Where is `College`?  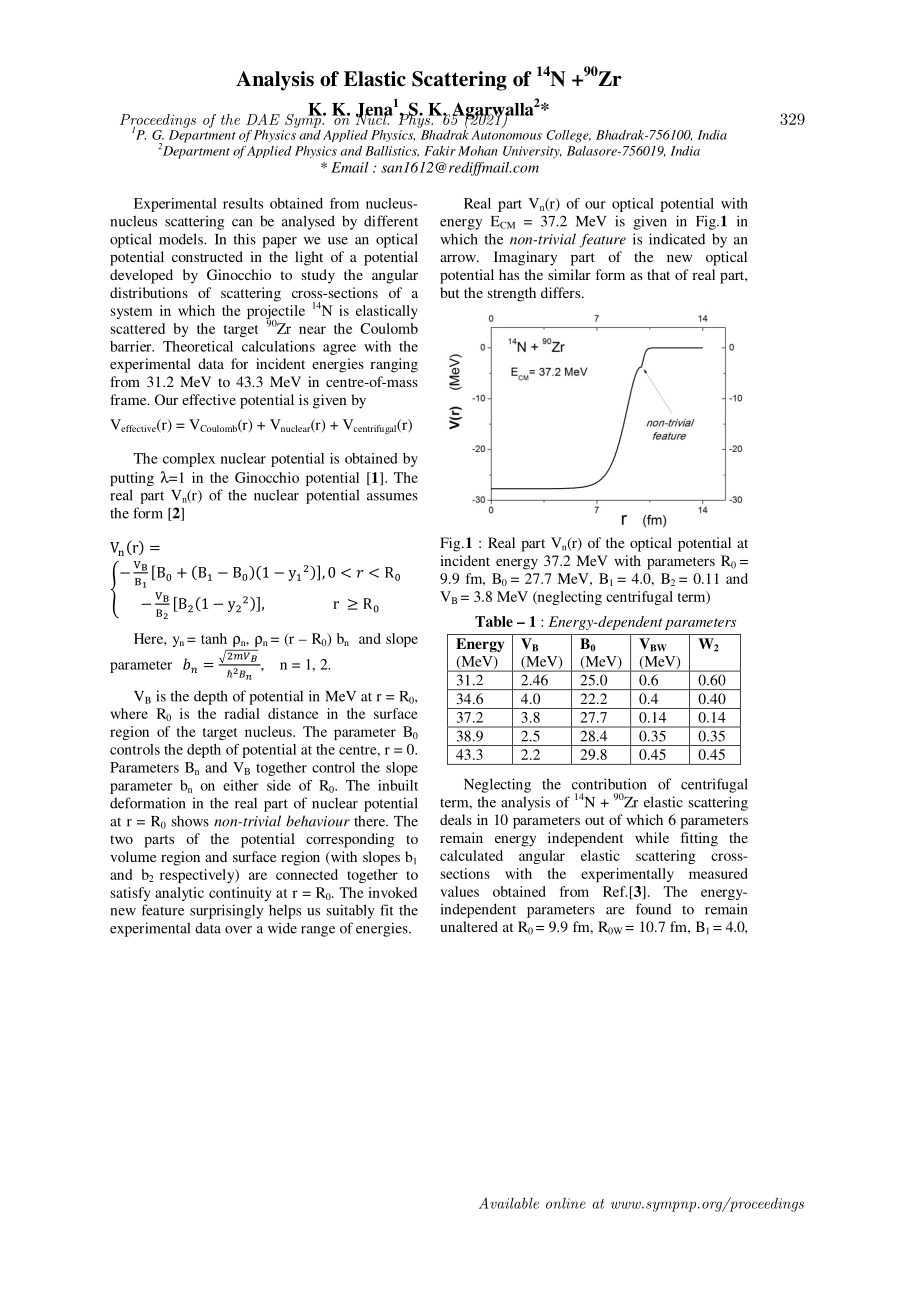
College is located at coordinates (568, 136).
